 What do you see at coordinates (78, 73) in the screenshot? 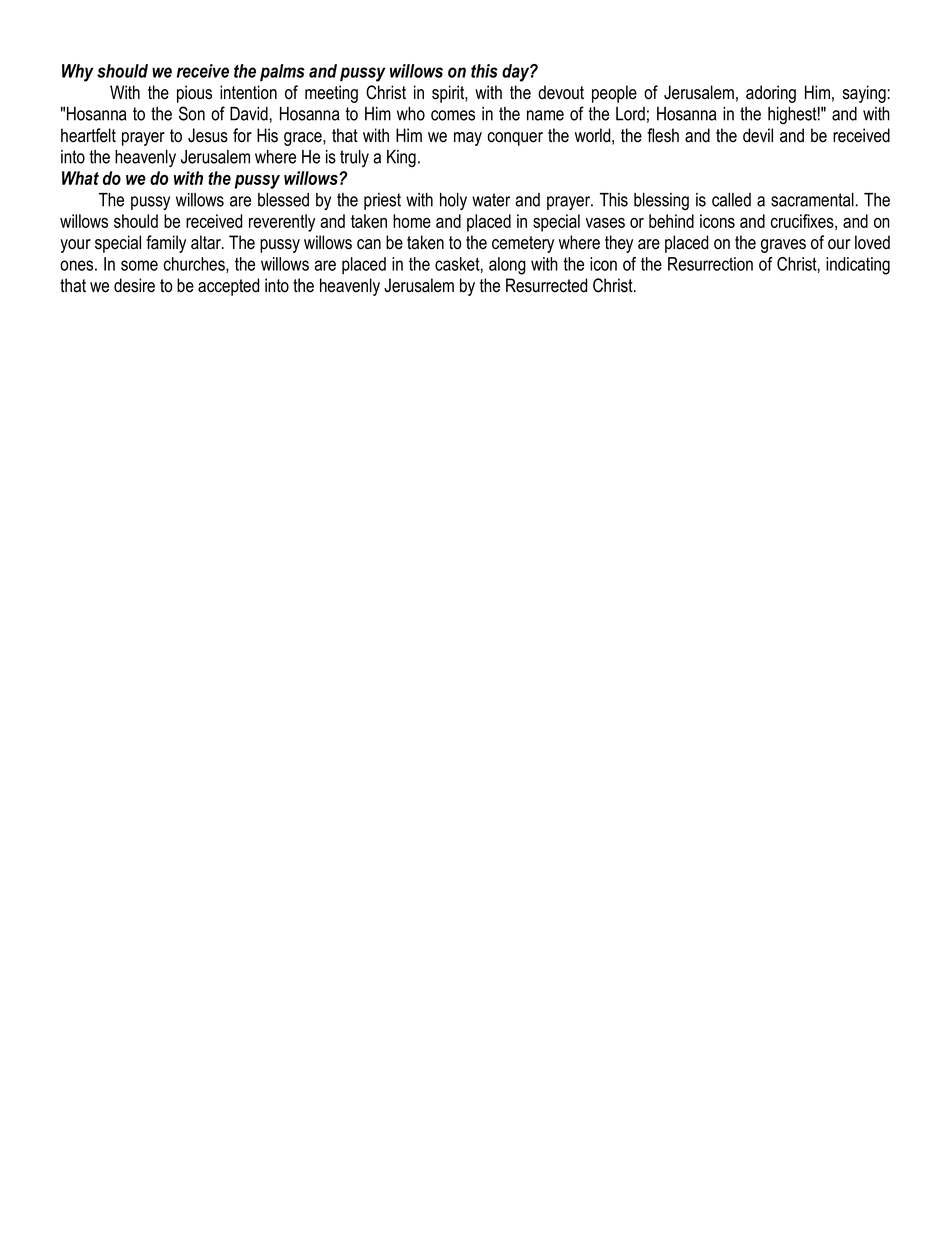
I see `Why` at bounding box center [78, 73].
